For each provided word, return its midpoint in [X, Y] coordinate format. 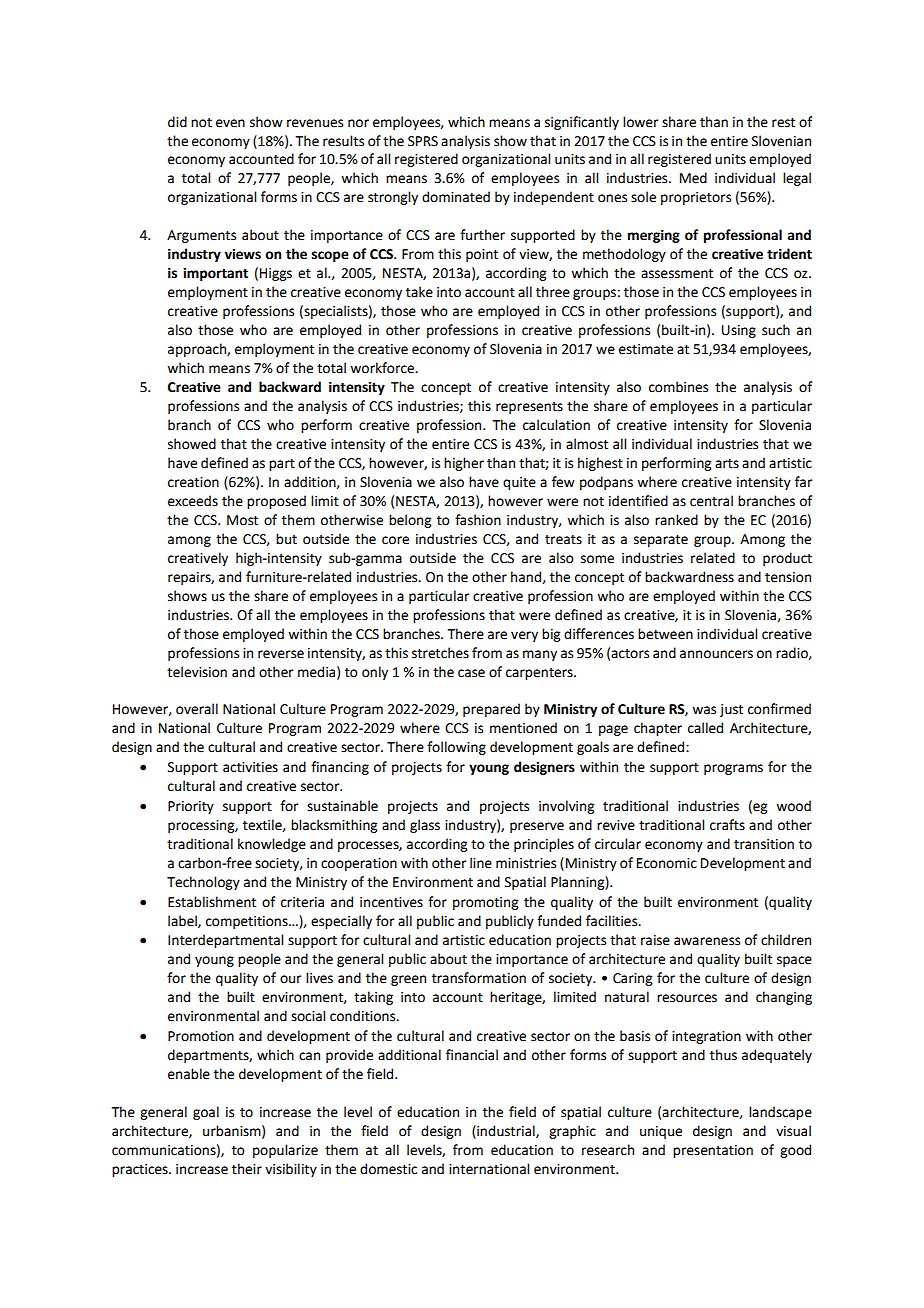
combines [678, 387]
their [247, 1169]
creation [193, 482]
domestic [388, 1169]
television [197, 672]
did [177, 122]
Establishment [212, 902]
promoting [485, 903]
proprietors [696, 198]
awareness [707, 941]
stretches [440, 653]
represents [529, 408]
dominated [456, 197]
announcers [716, 654]
